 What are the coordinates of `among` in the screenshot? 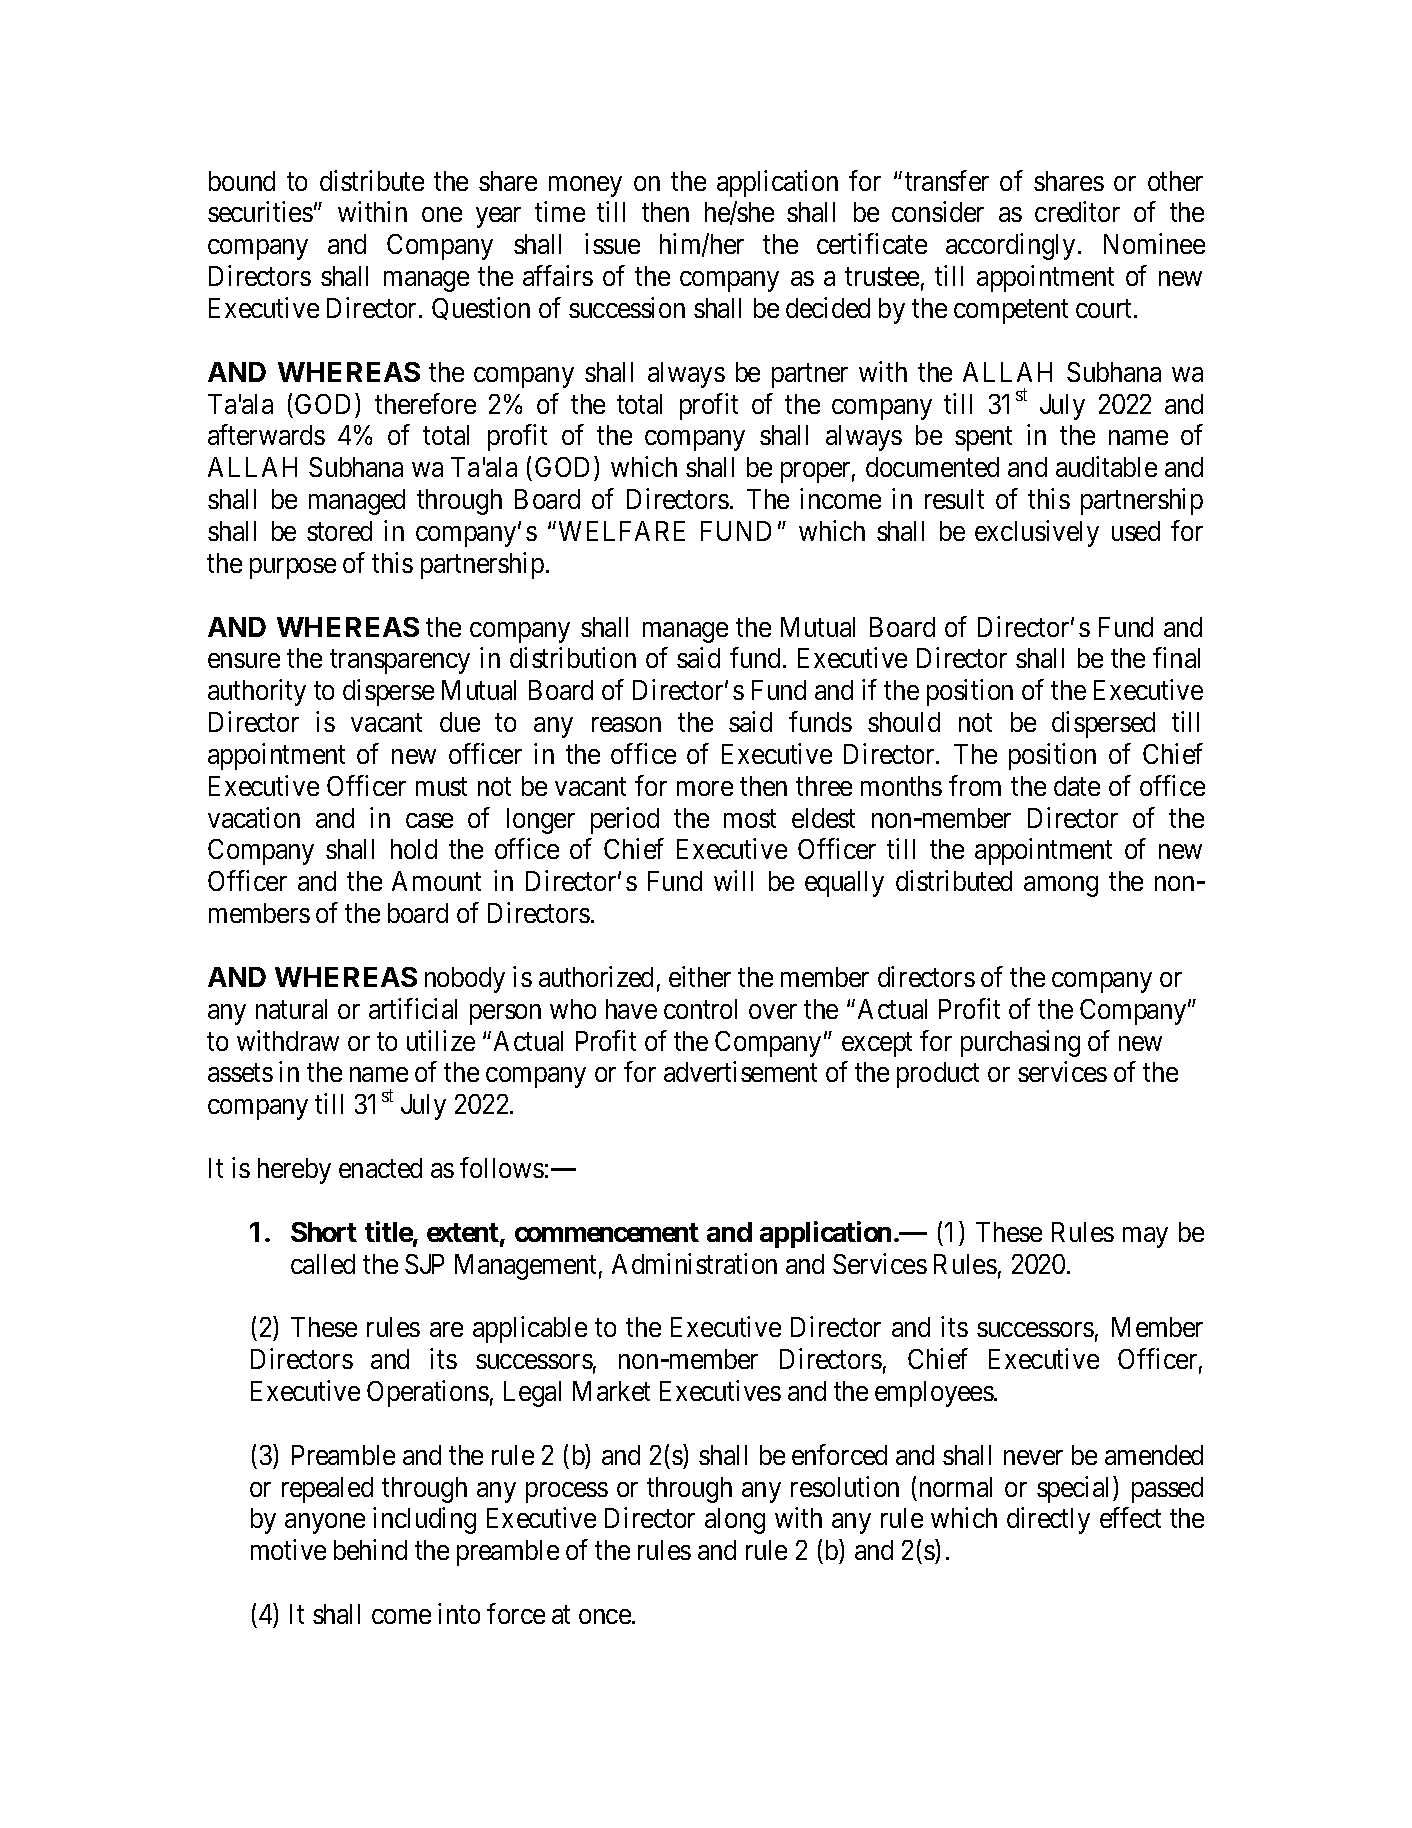 It's located at (1061, 887).
